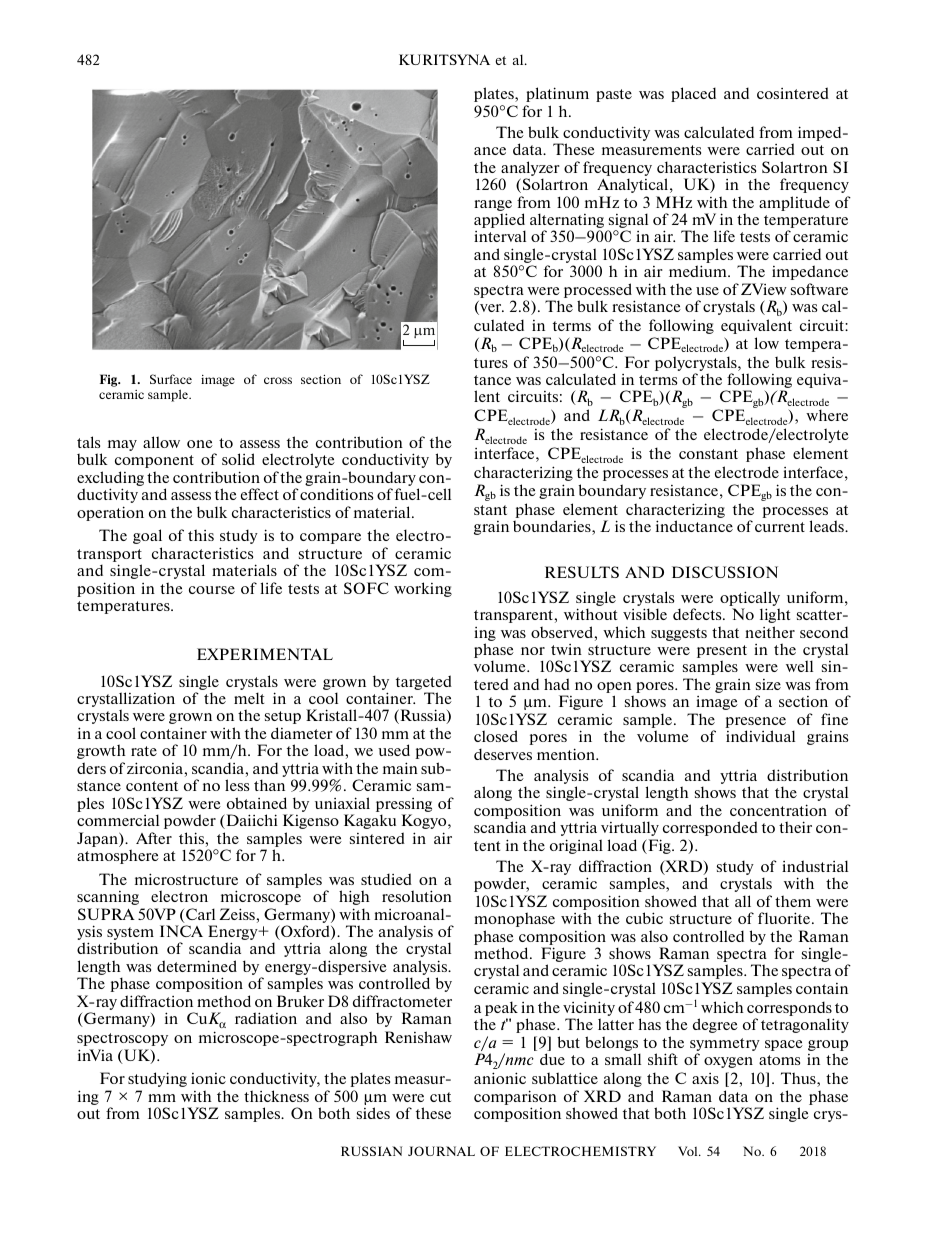  What do you see at coordinates (705, 1078) in the page?
I see `axis` at bounding box center [705, 1078].
